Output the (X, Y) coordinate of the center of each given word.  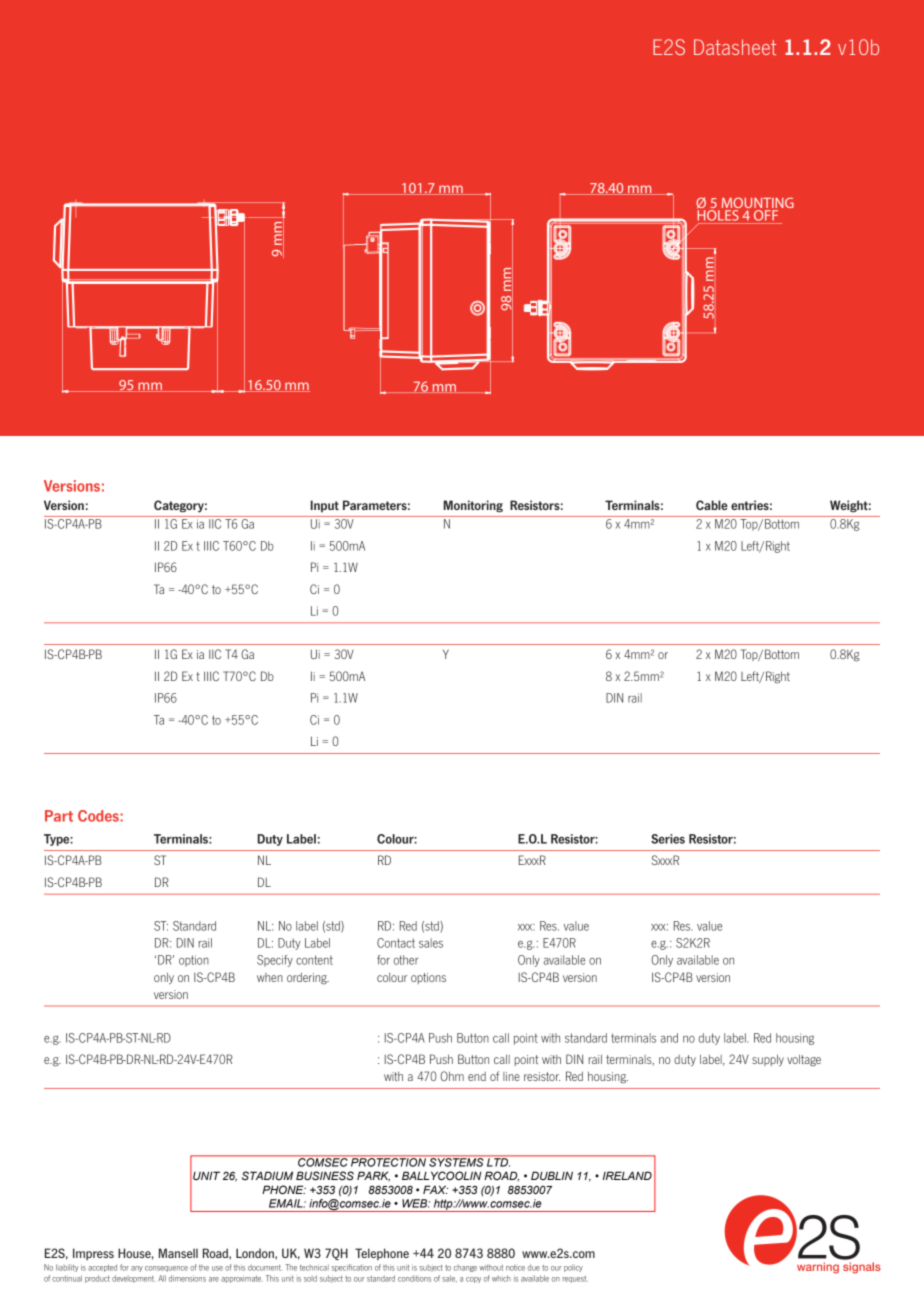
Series (668, 839)
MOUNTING (756, 204)
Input (325, 506)
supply (768, 1060)
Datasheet (735, 47)
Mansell (178, 1253)
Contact (396, 943)
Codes (99, 816)
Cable (712, 505)
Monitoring (473, 506)
